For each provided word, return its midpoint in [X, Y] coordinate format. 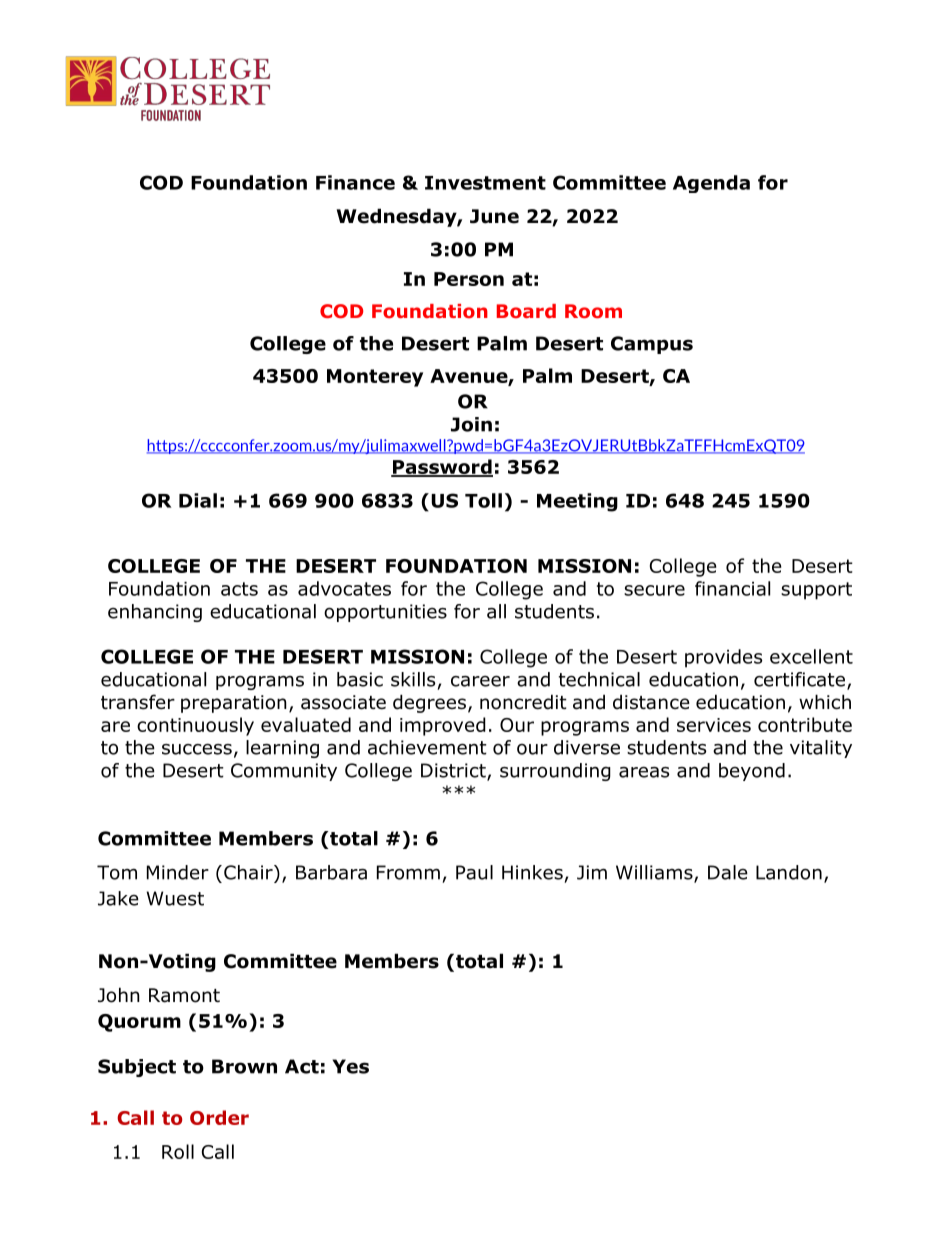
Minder [178, 872]
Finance [355, 182]
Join [471, 424]
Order [219, 1117]
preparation [234, 704]
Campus [652, 345]
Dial [198, 500]
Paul [474, 872]
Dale [728, 872]
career [480, 681]
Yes [350, 1066]
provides [723, 658]
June [494, 216]
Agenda [711, 184]
